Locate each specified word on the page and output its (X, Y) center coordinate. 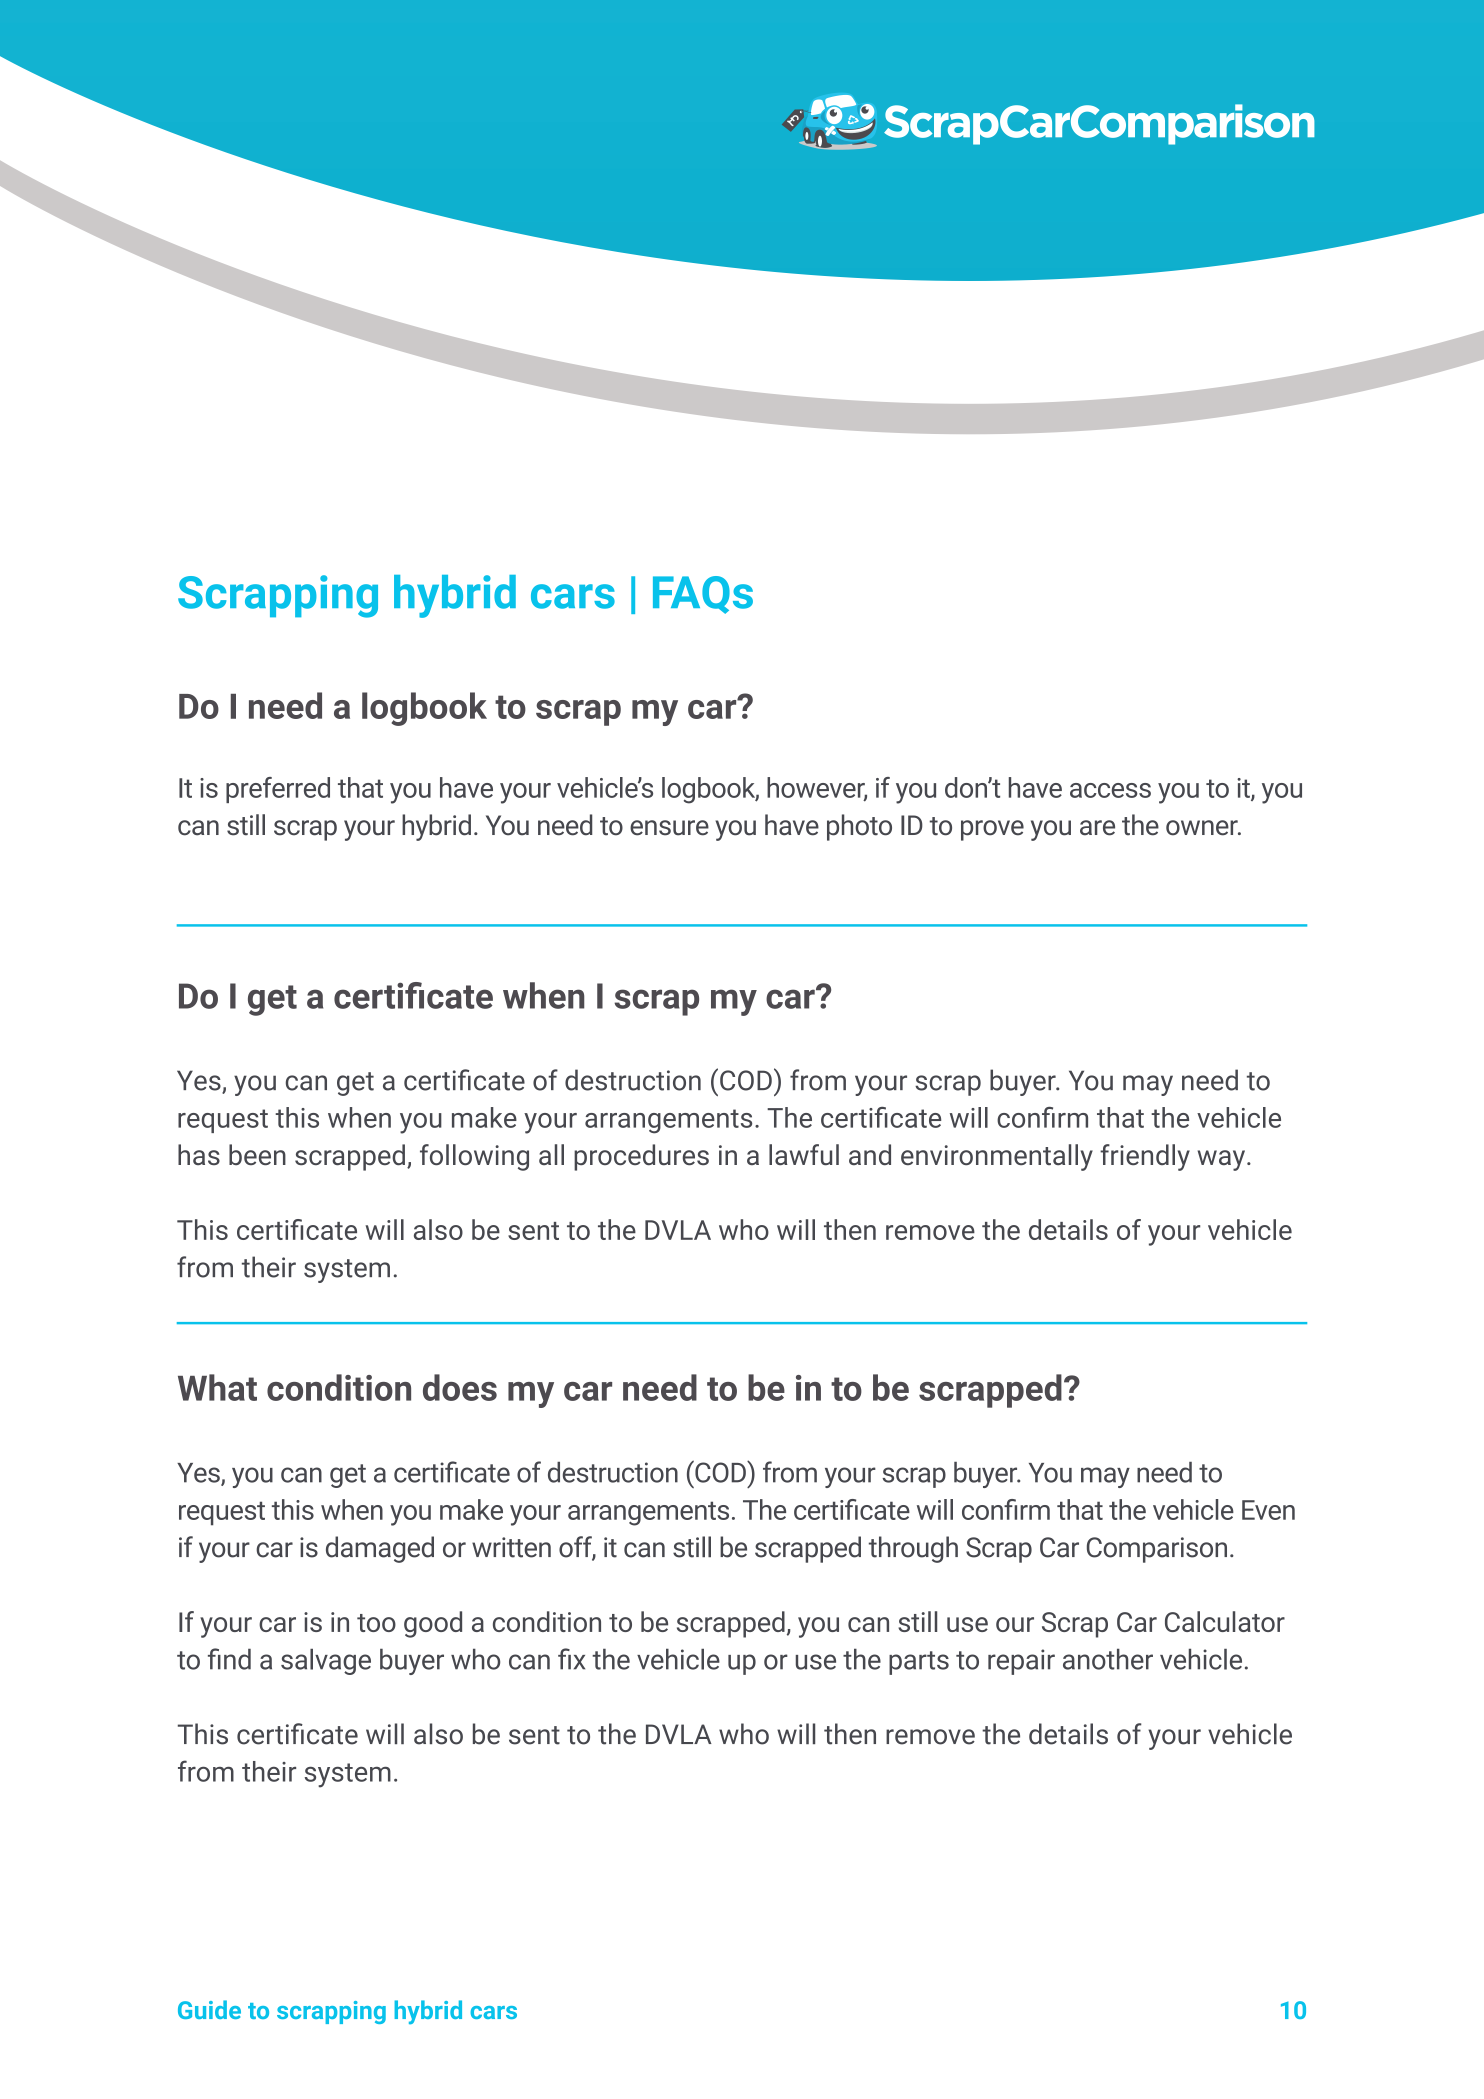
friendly (1145, 1157)
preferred (278, 790)
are (1097, 828)
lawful (804, 1154)
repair (1021, 1662)
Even (1268, 1510)
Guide (209, 2009)
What (217, 1387)
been (257, 1154)
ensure (669, 828)
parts (919, 1663)
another (1108, 1659)
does (460, 1387)
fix (571, 1659)
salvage (326, 1662)
